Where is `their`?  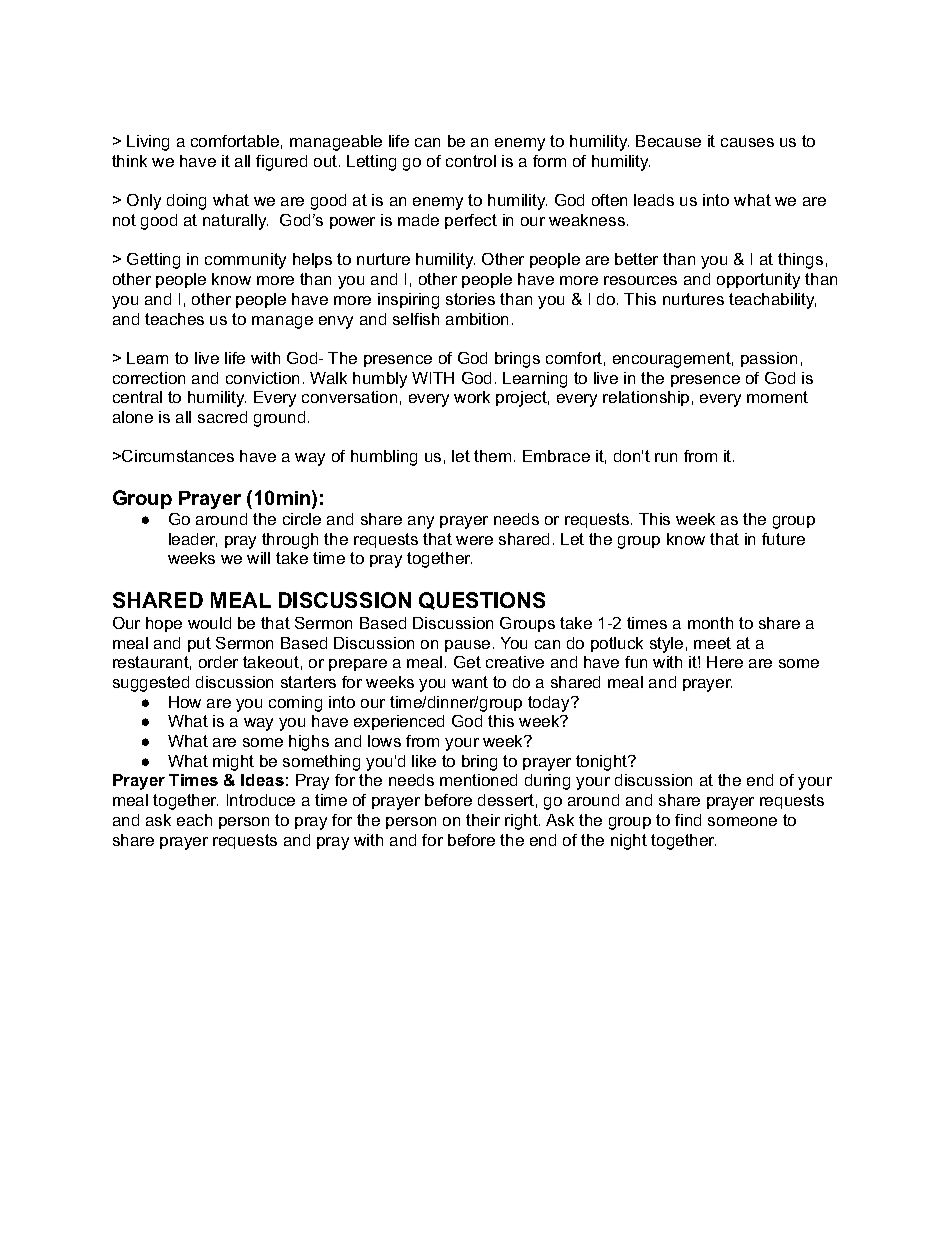 their is located at coordinates (483, 820).
